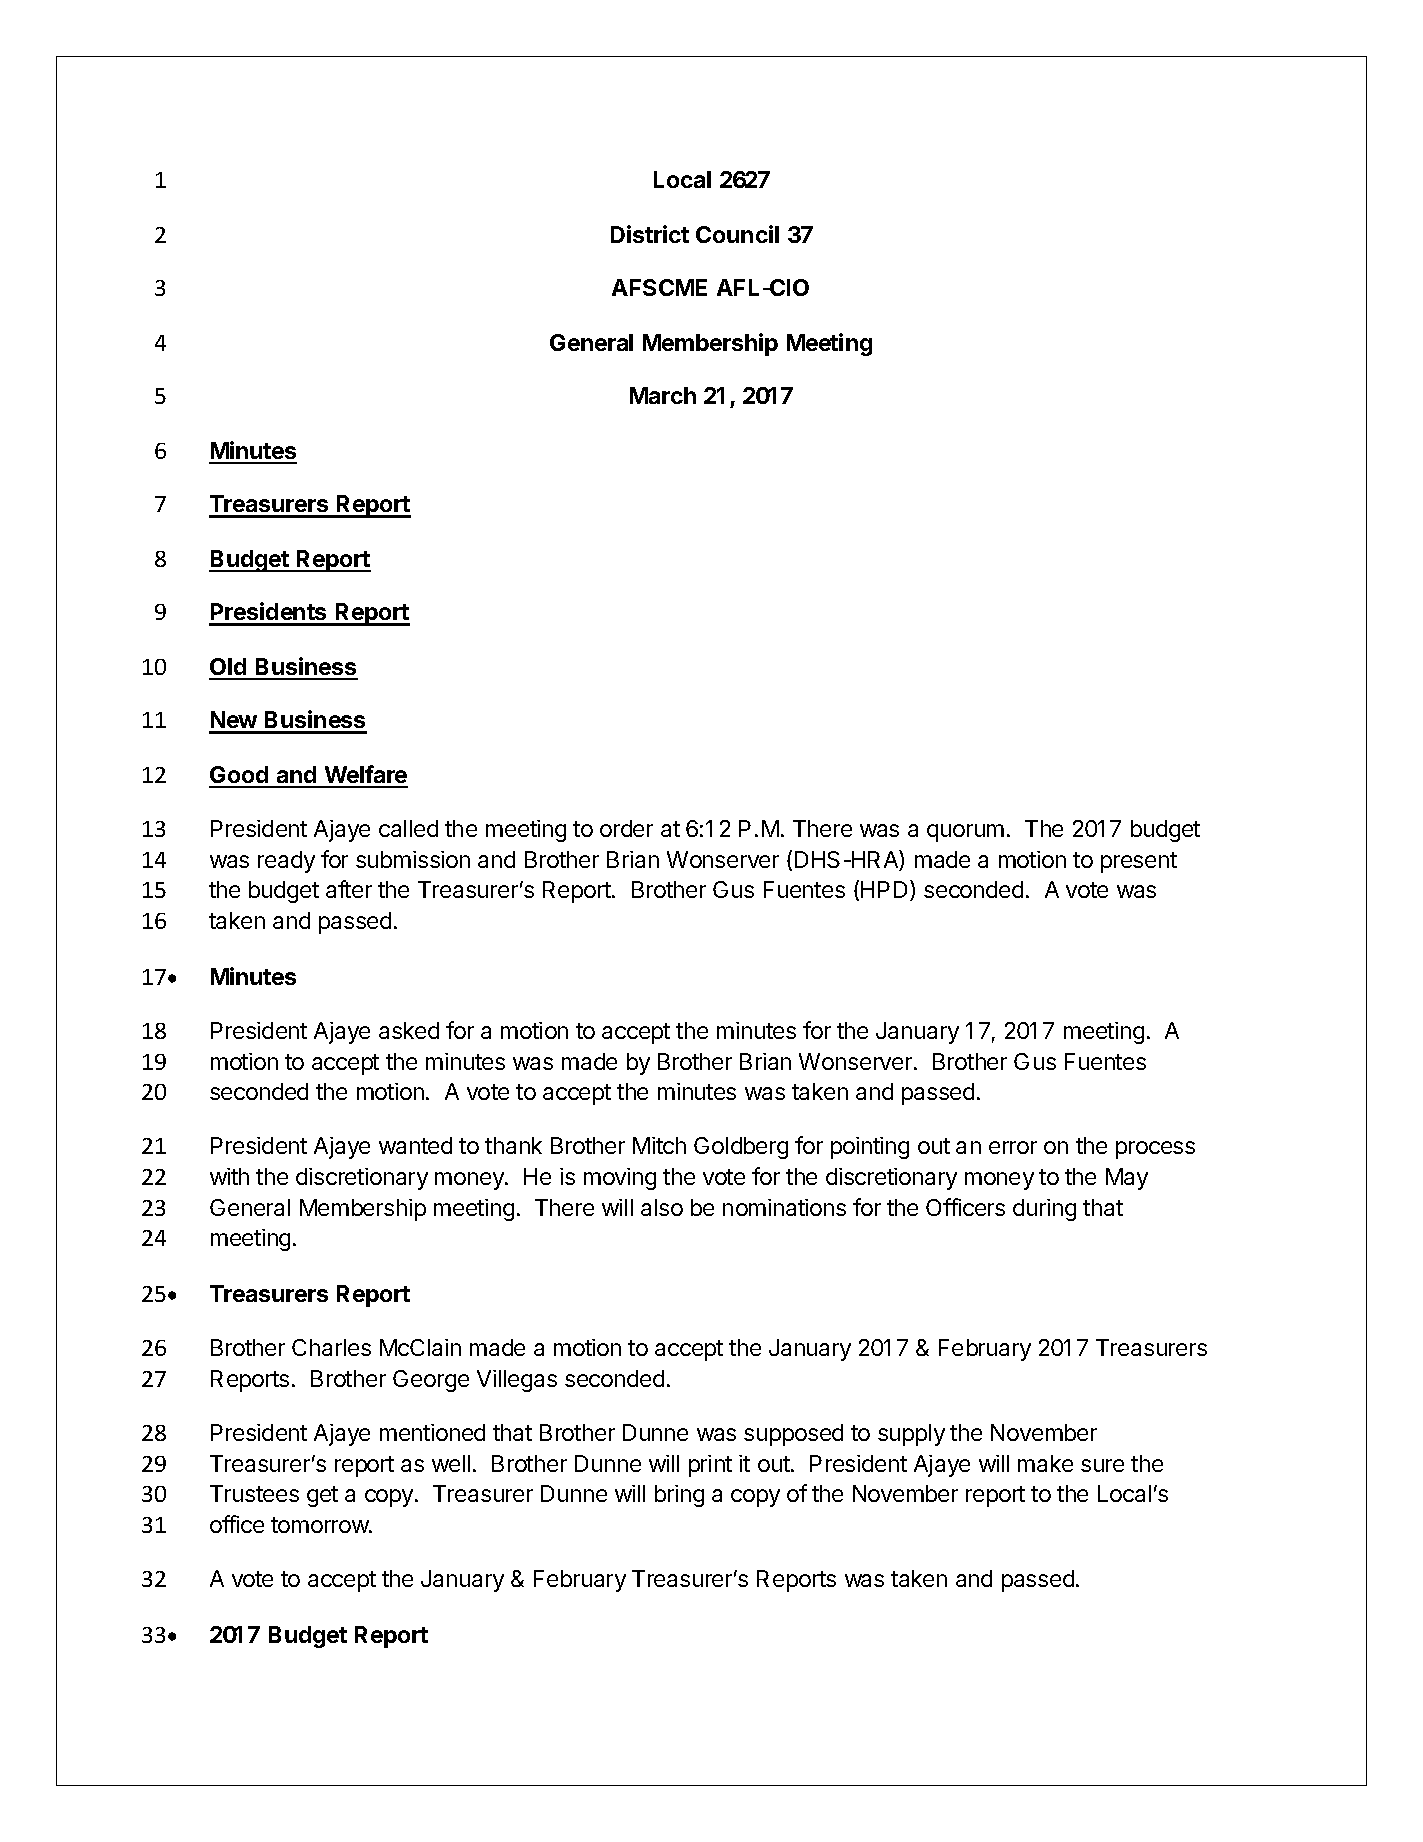 This screenshot has width=1423, height=1842. Describe the element at coordinates (965, 833) in the screenshot. I see `quorum` at that location.
